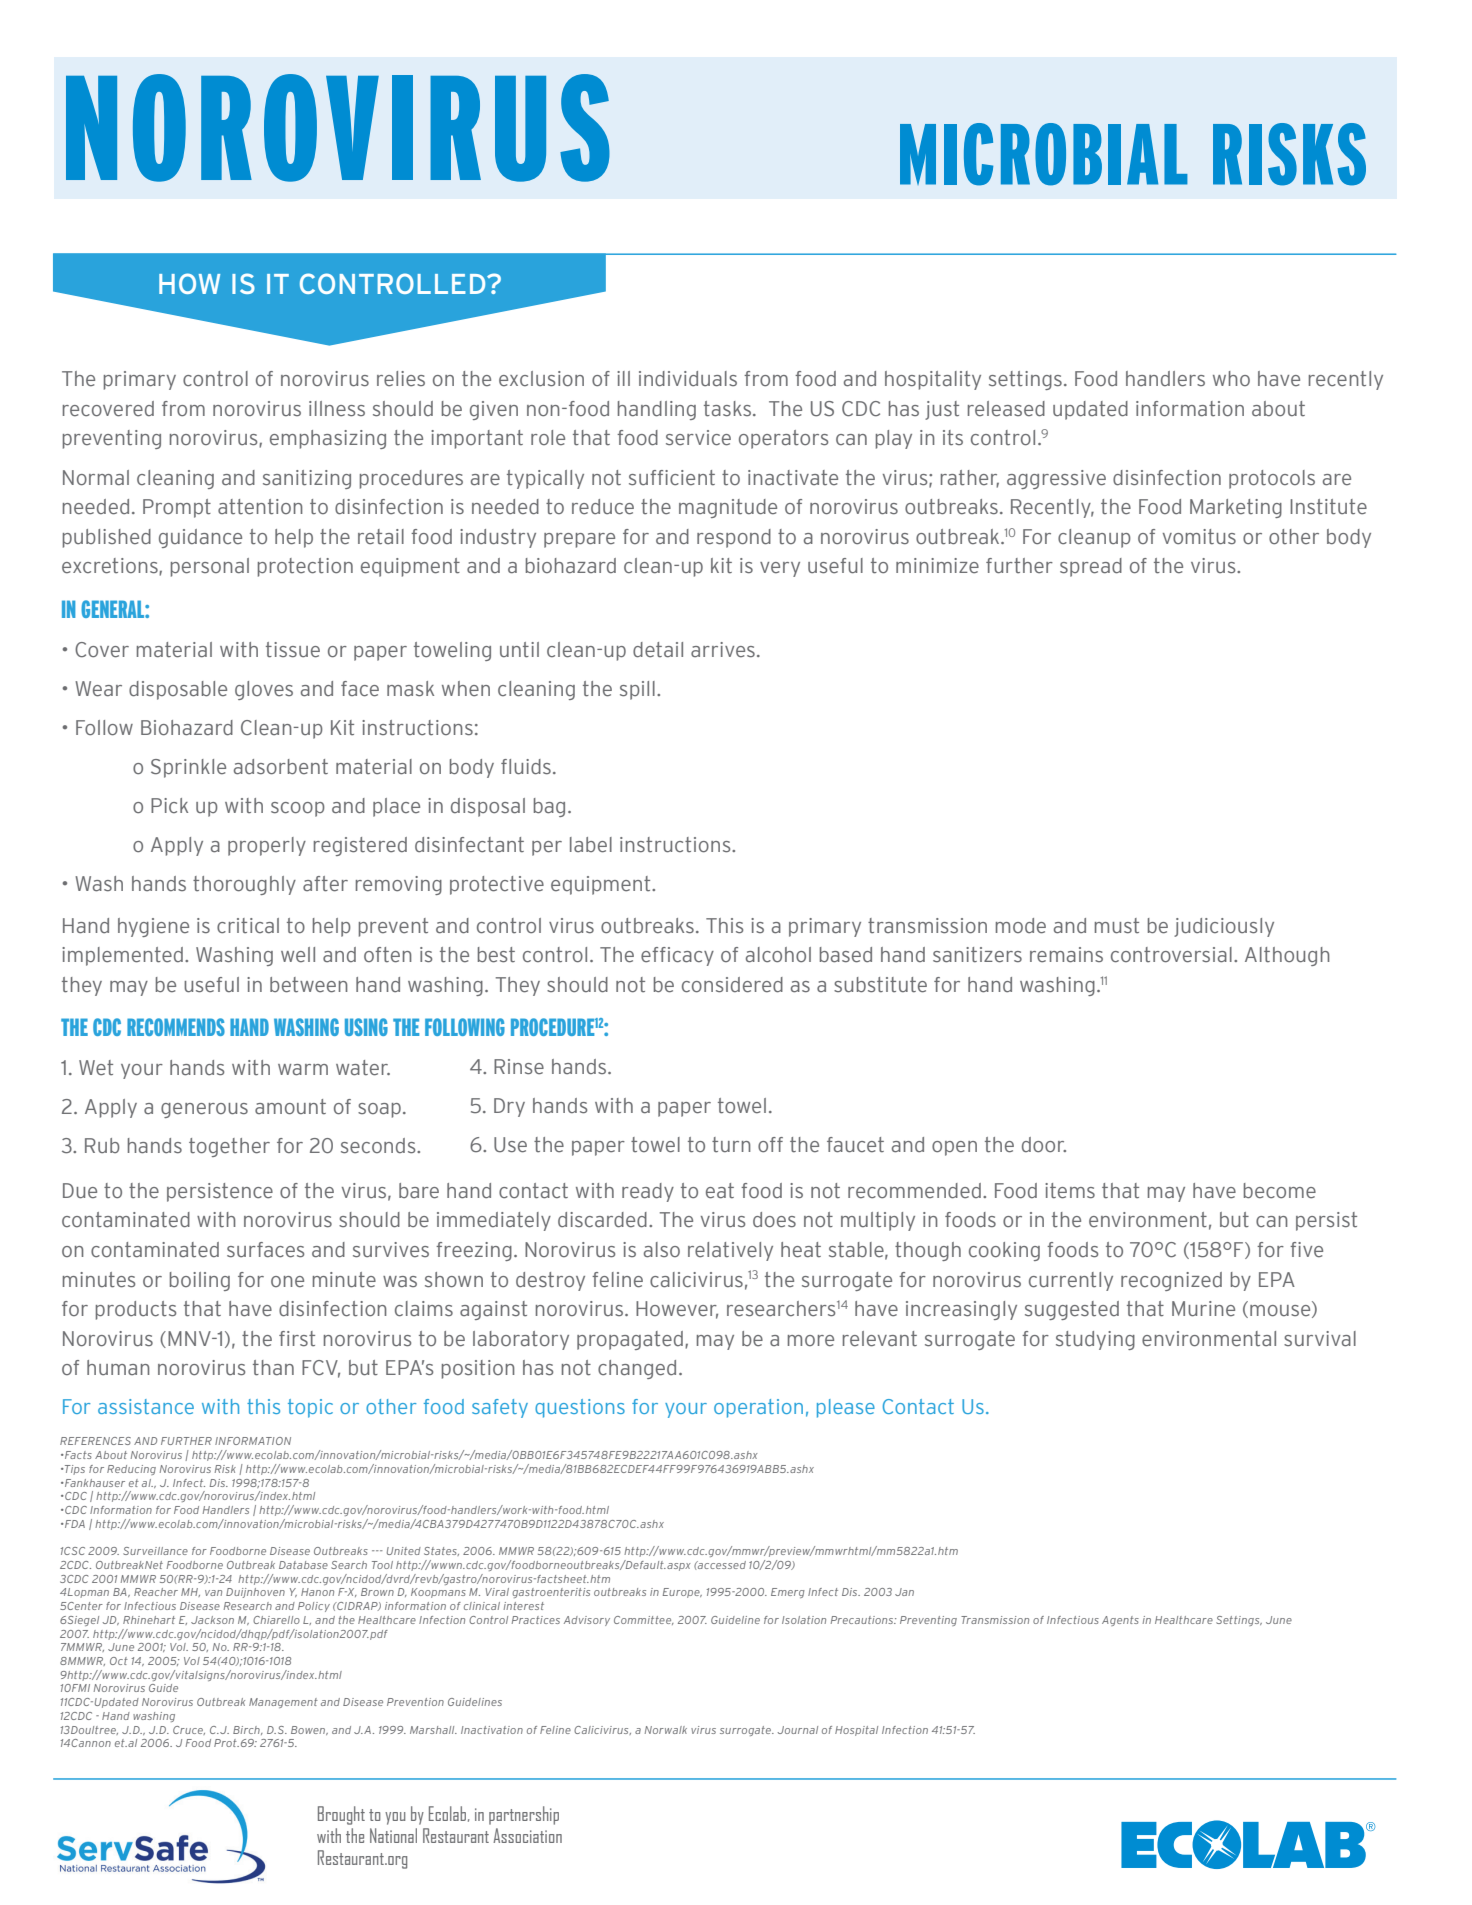 The height and width of the page is (1905, 1472). What do you see at coordinates (731, 1144) in the page?
I see `turn` at bounding box center [731, 1144].
